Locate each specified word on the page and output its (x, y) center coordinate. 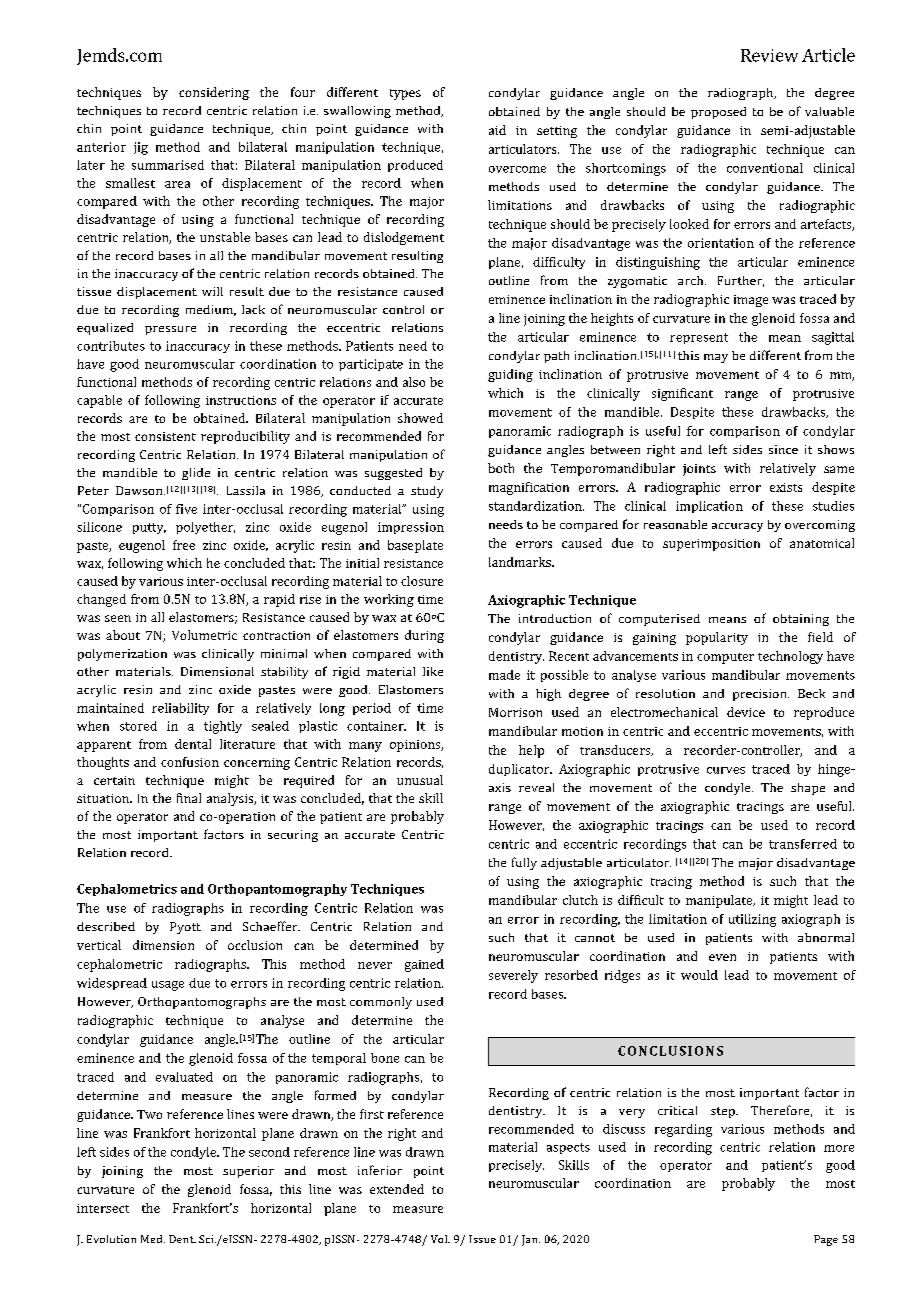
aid (497, 130)
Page (826, 1240)
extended (397, 1189)
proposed (718, 113)
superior (248, 1172)
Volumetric (204, 635)
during (424, 636)
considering (214, 93)
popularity (717, 638)
